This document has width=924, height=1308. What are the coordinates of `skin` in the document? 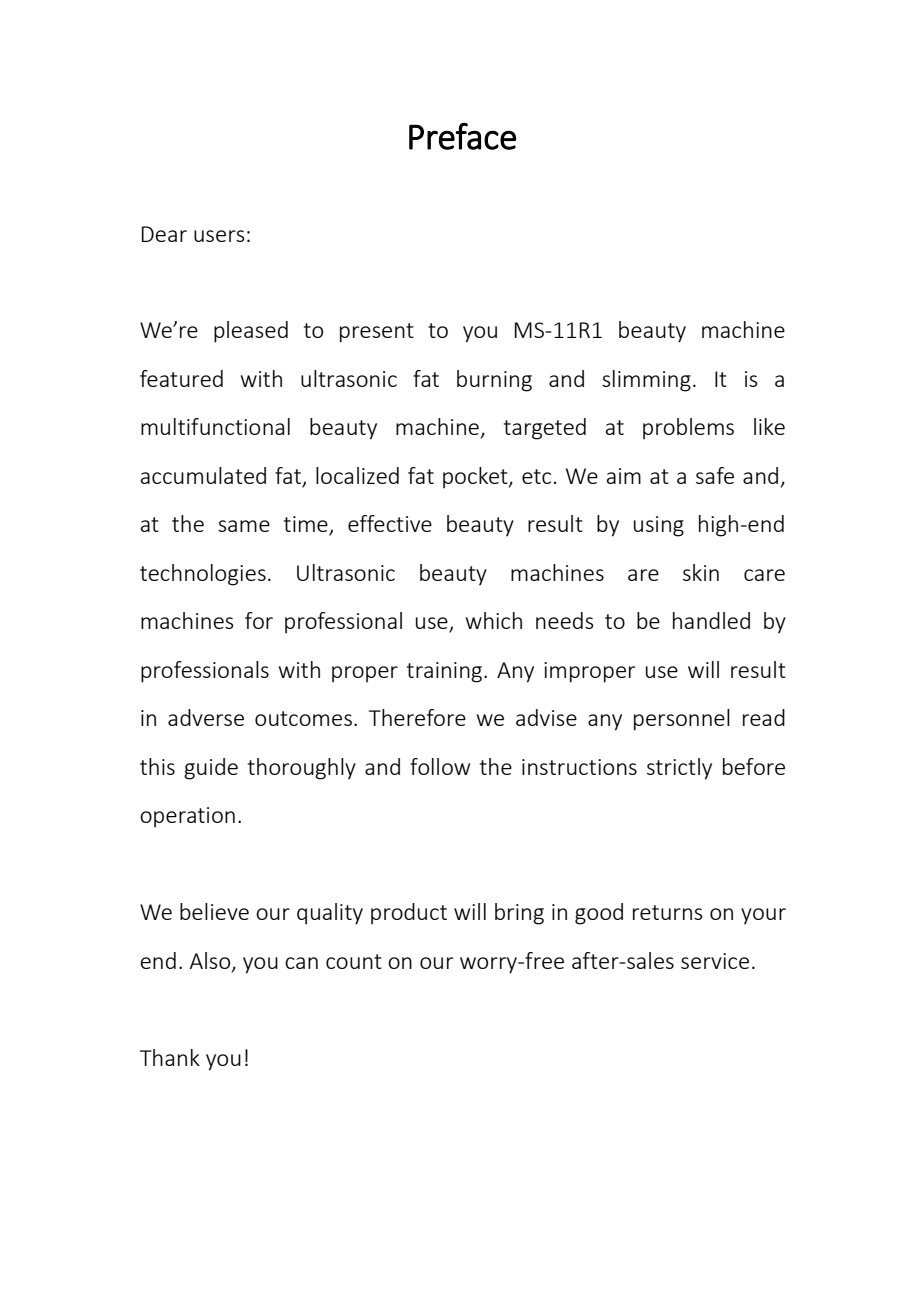 It's located at (701, 572).
